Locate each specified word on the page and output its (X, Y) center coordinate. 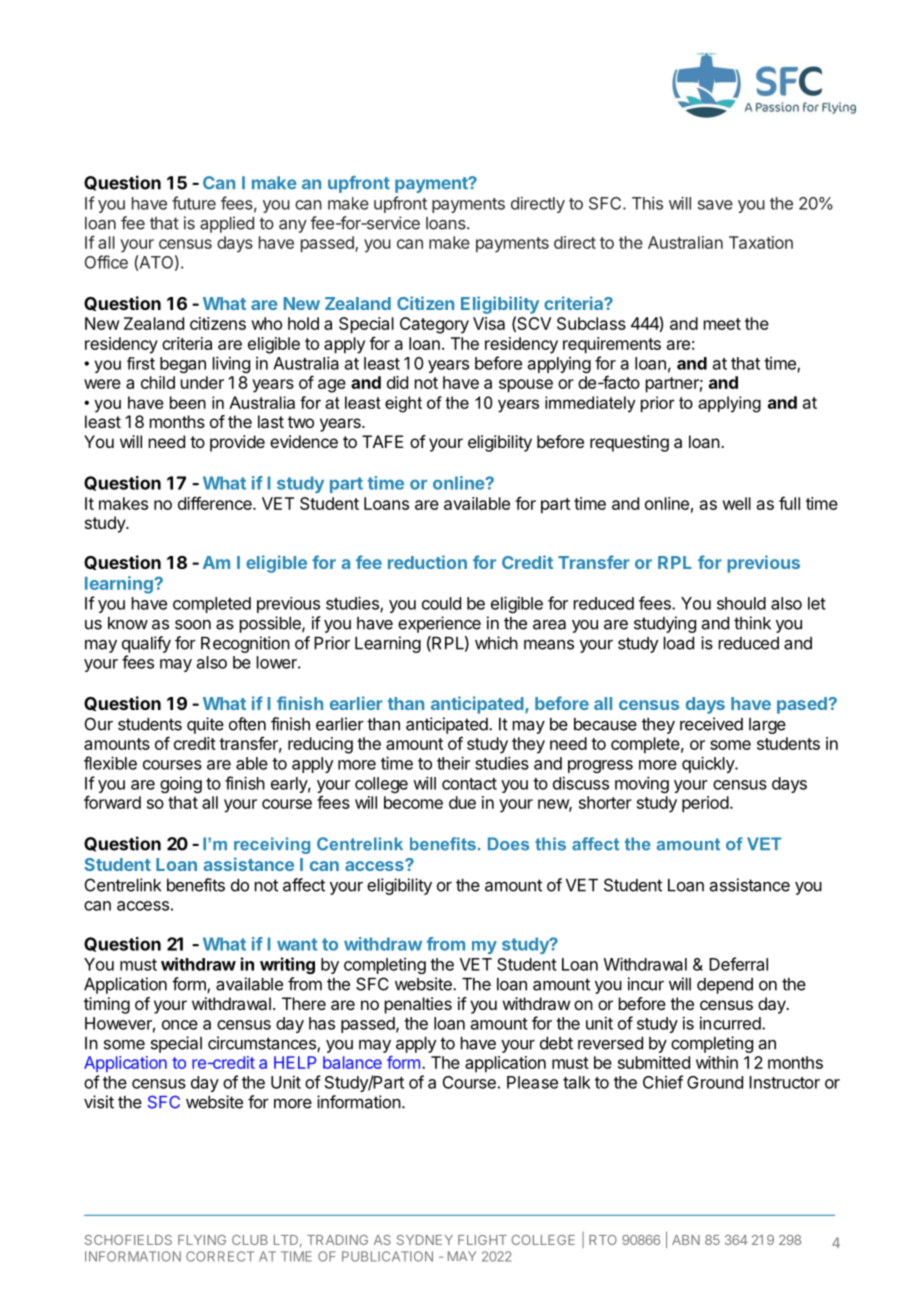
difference (216, 503)
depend (725, 986)
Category (434, 325)
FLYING (202, 1240)
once (180, 1025)
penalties (418, 1005)
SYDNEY (425, 1240)
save (715, 205)
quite (205, 725)
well (736, 503)
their (453, 763)
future (194, 203)
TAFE (382, 441)
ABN (686, 1240)
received (711, 724)
